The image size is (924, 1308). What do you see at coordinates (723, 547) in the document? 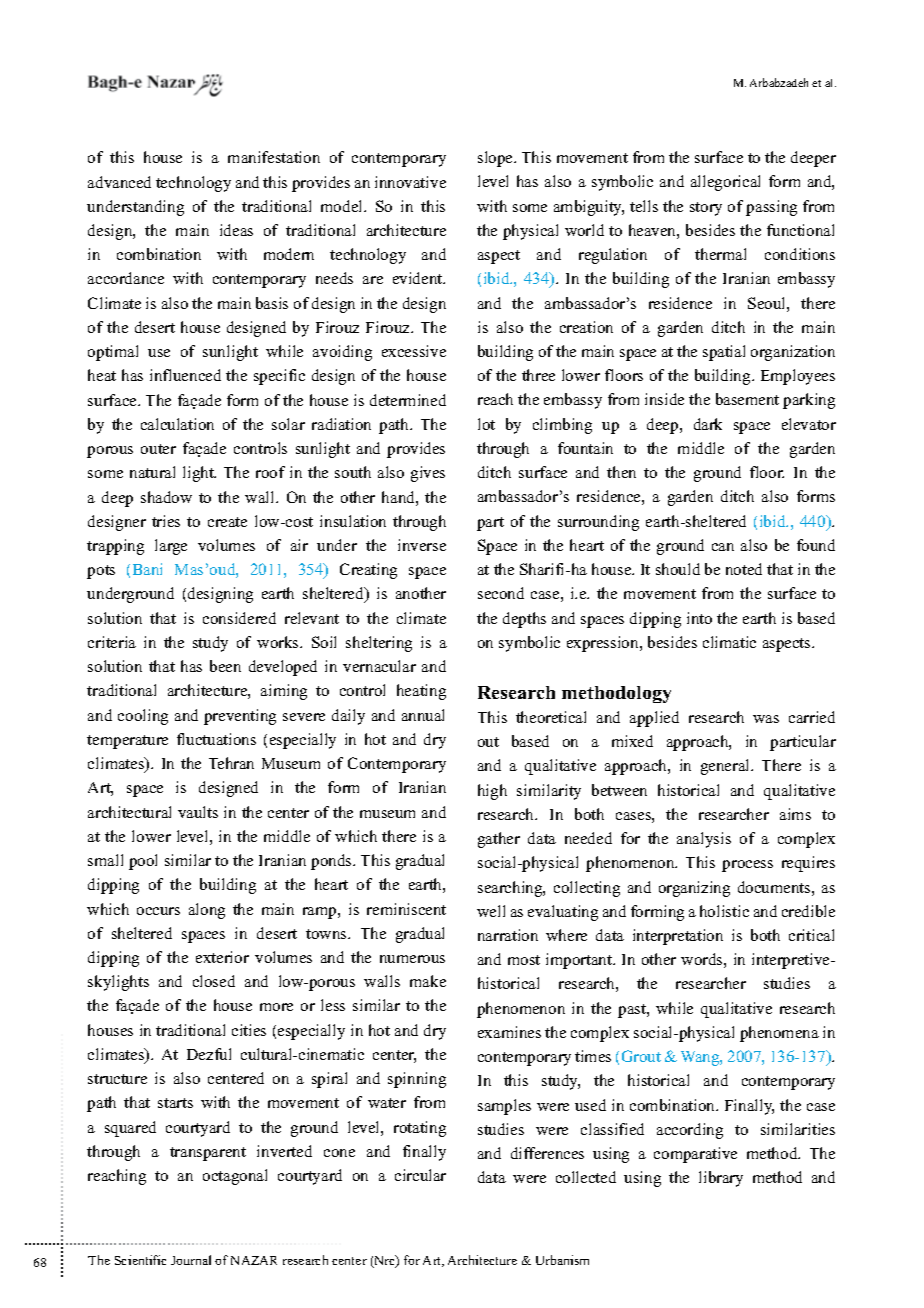
I see `can` at bounding box center [723, 547].
